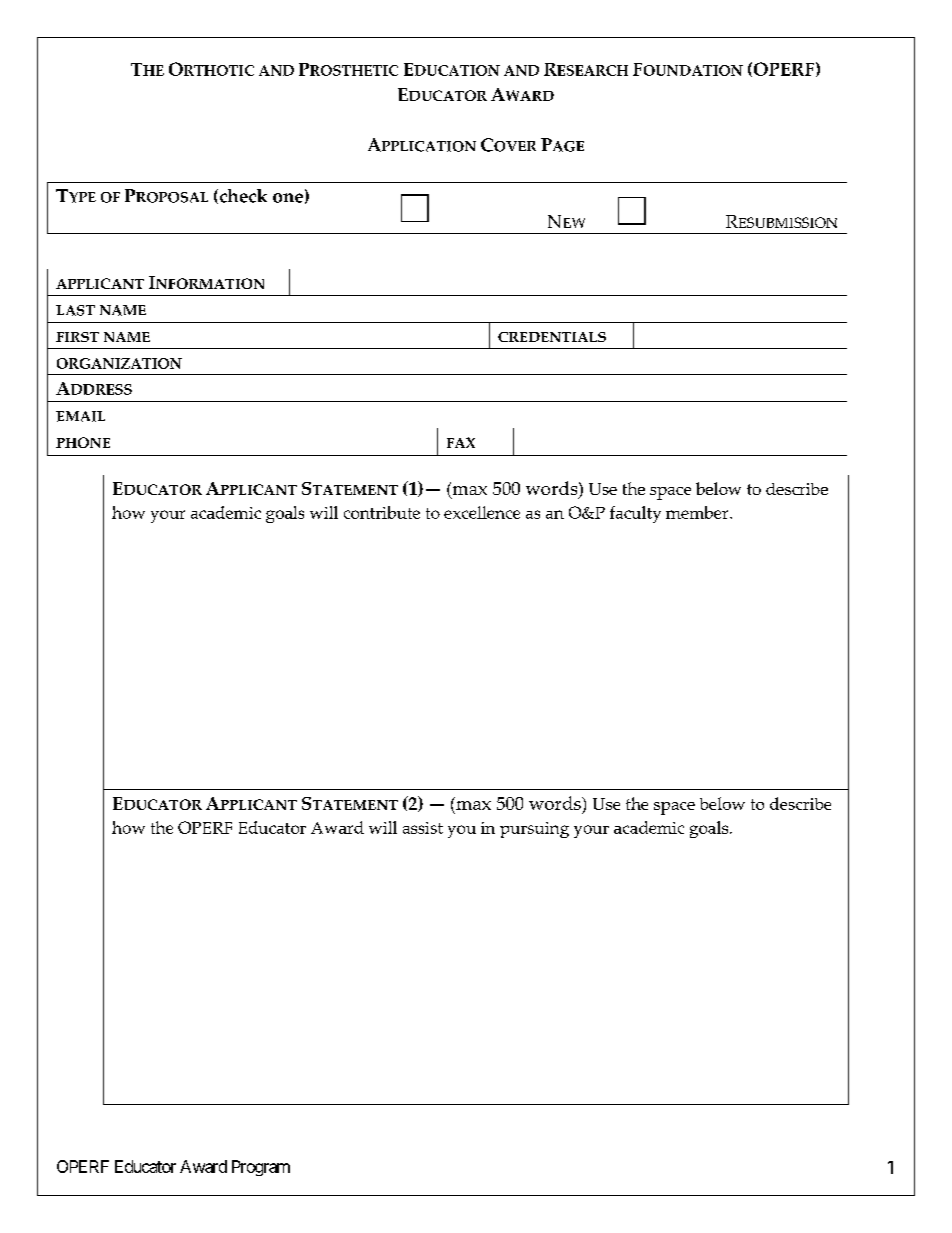 The height and width of the screenshot is (1233, 952). Describe the element at coordinates (461, 442) in the screenshot. I see `FAX` at that location.
